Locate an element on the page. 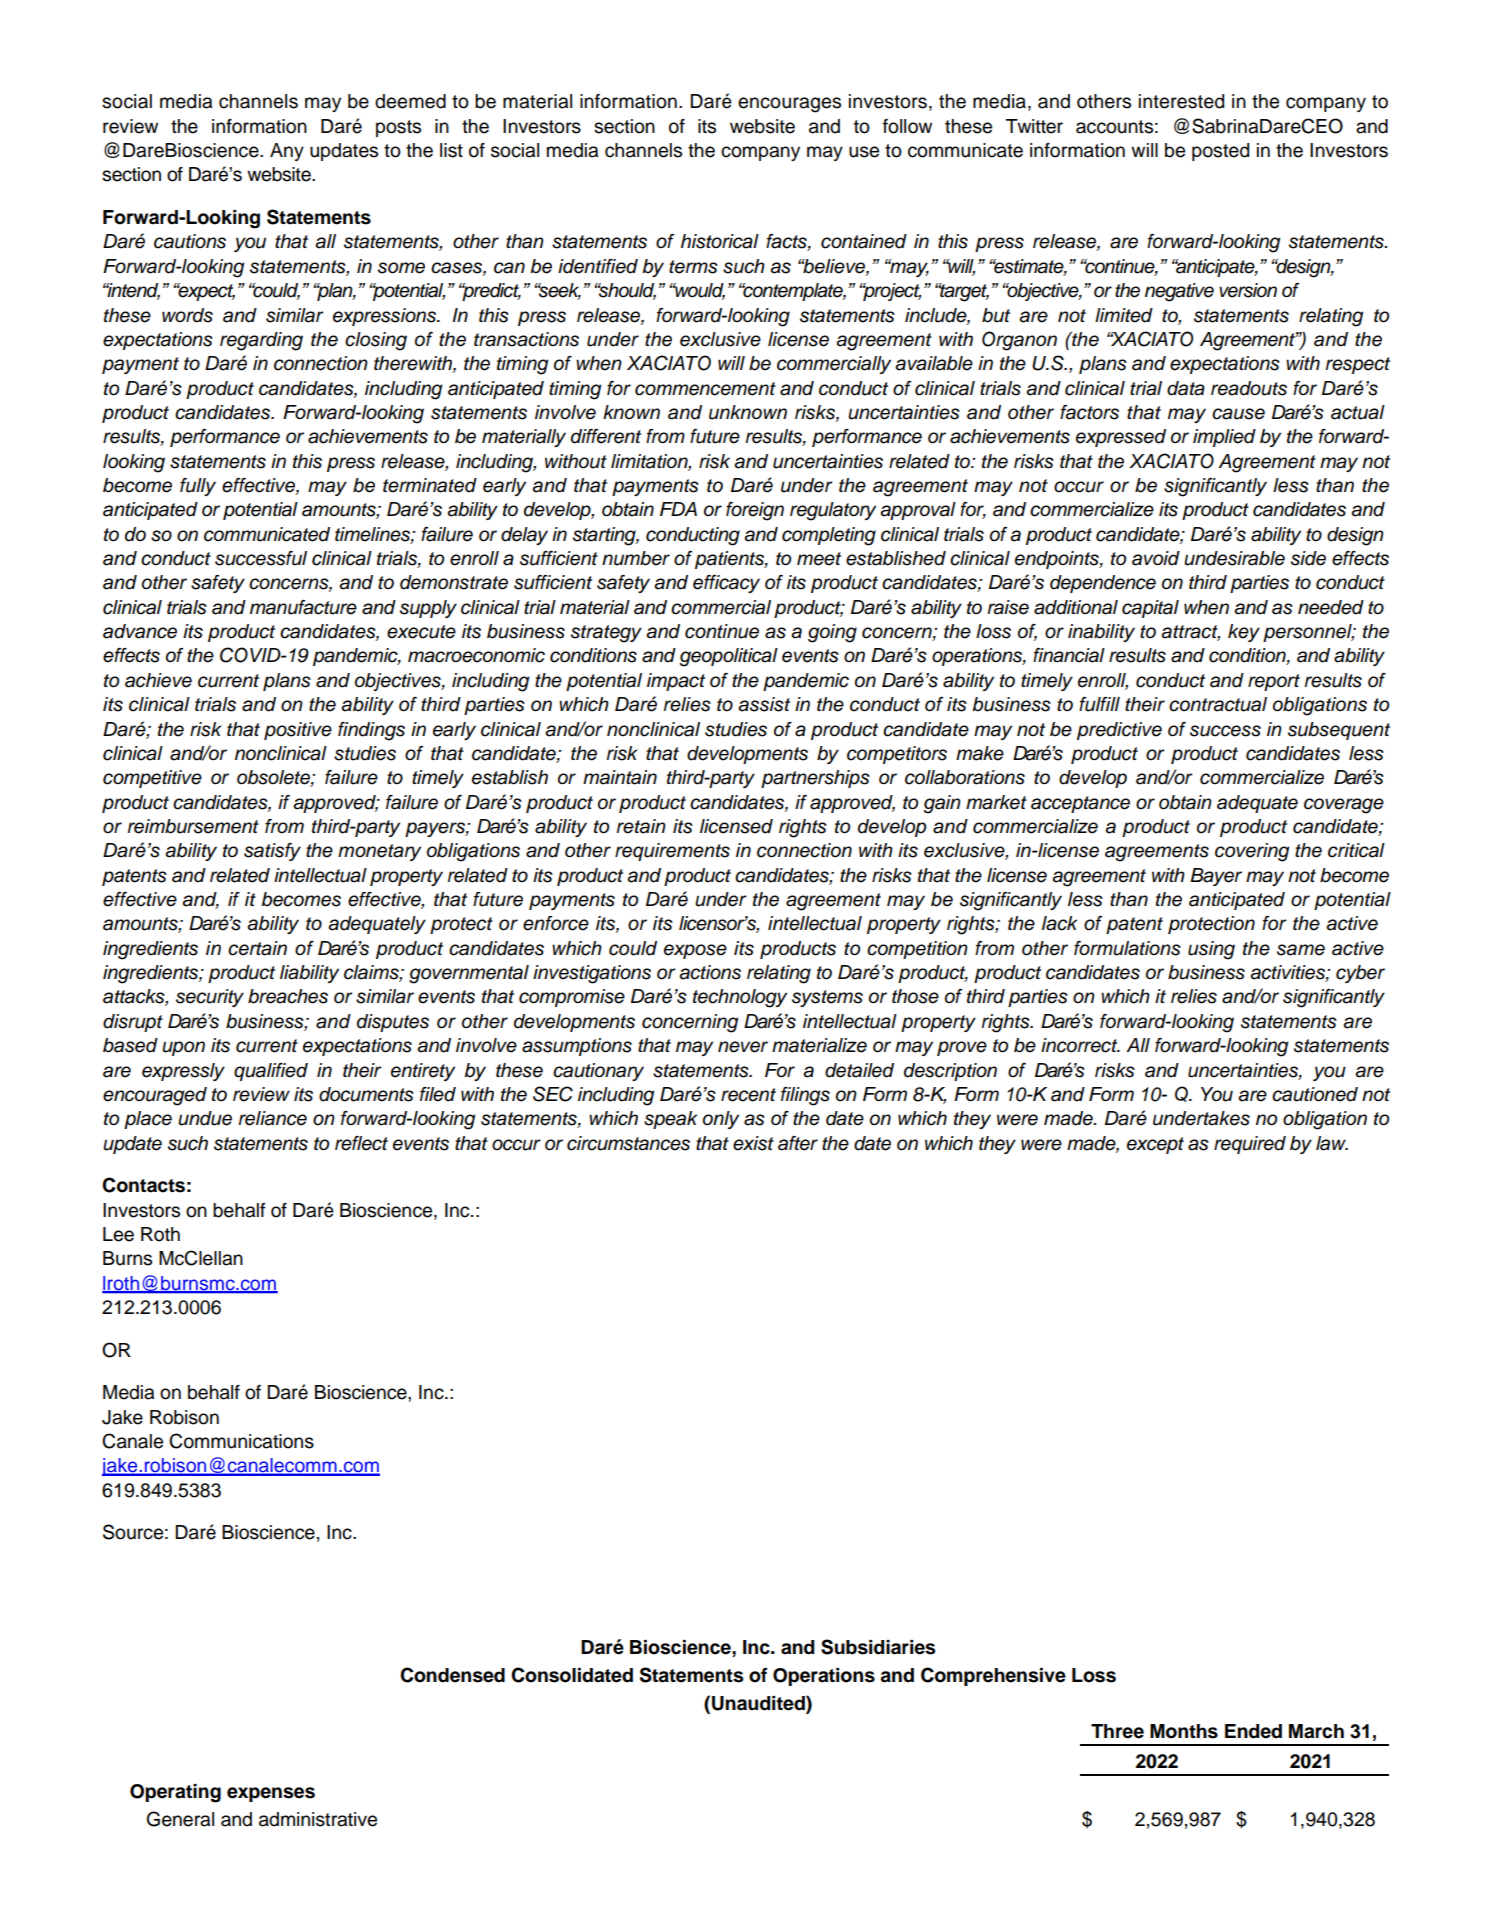 This page has height=1929, width=1491. encourages is located at coordinates (789, 105).
